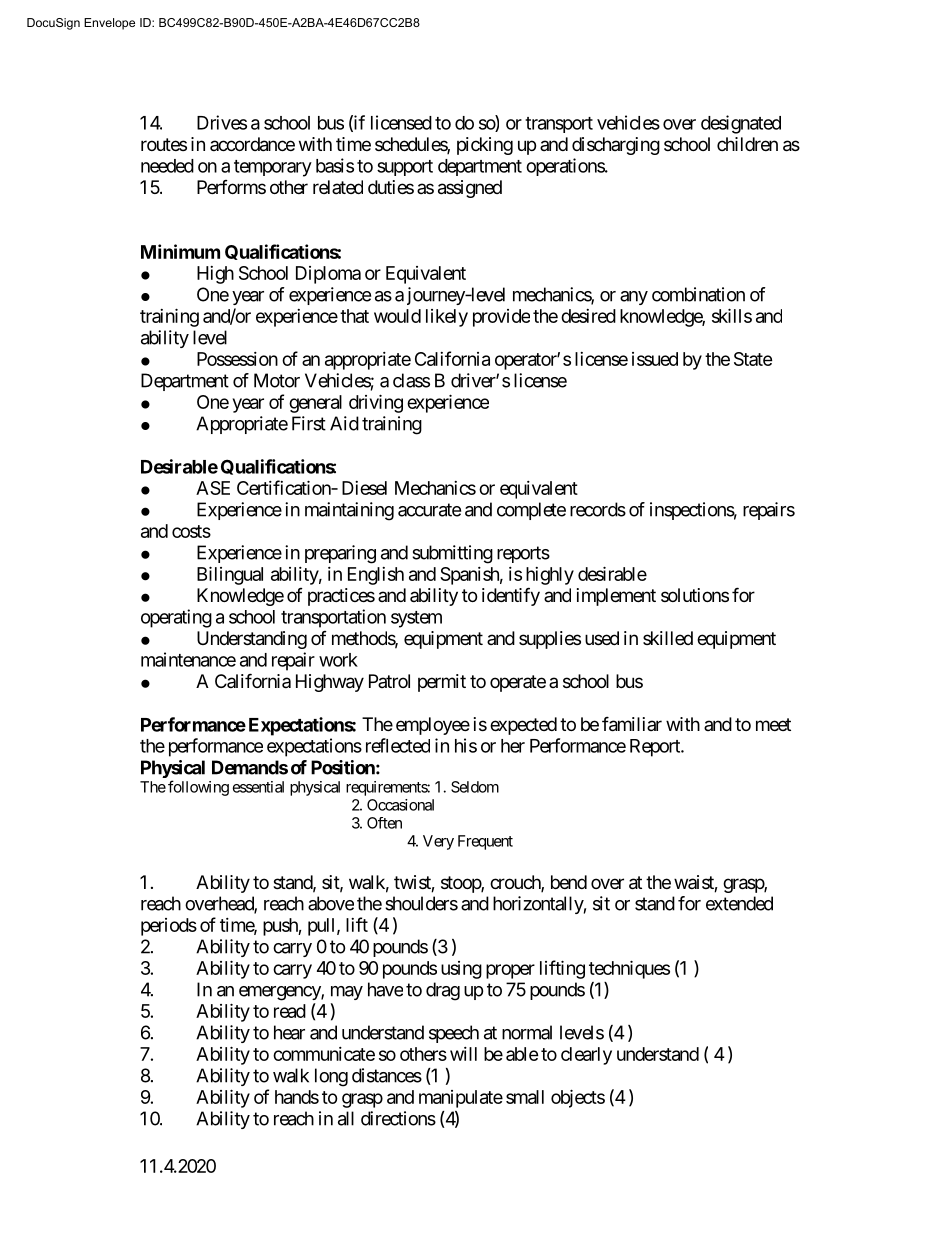 This screenshot has height=1233, width=952. Describe the element at coordinates (447, 318) in the screenshot. I see `likely` at that location.
